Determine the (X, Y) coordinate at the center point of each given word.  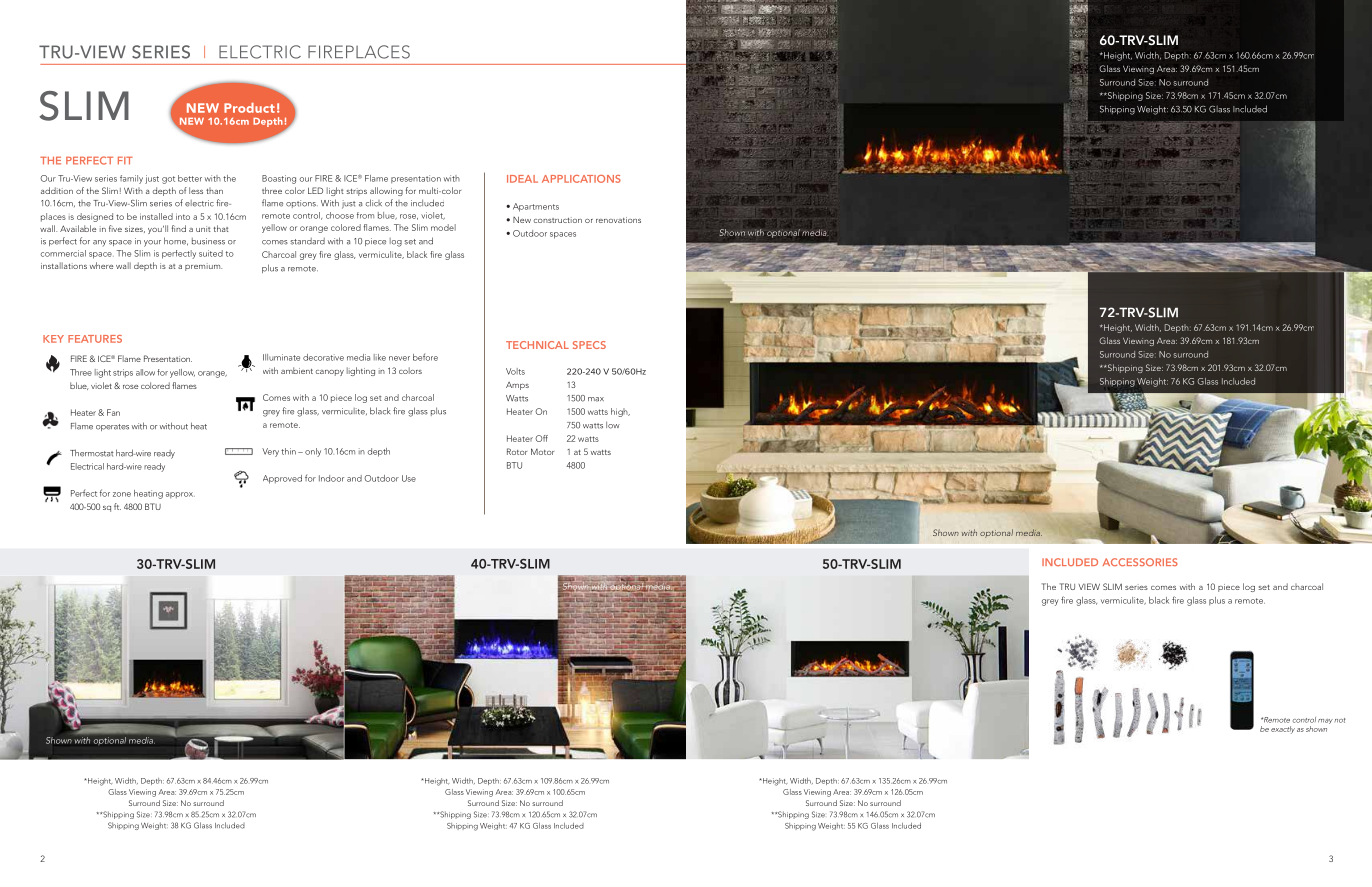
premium (203, 267)
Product (249, 108)
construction (558, 220)
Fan (113, 412)
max (596, 399)
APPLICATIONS (581, 179)
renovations (618, 220)
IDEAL (522, 179)
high (620, 412)
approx (180, 495)
